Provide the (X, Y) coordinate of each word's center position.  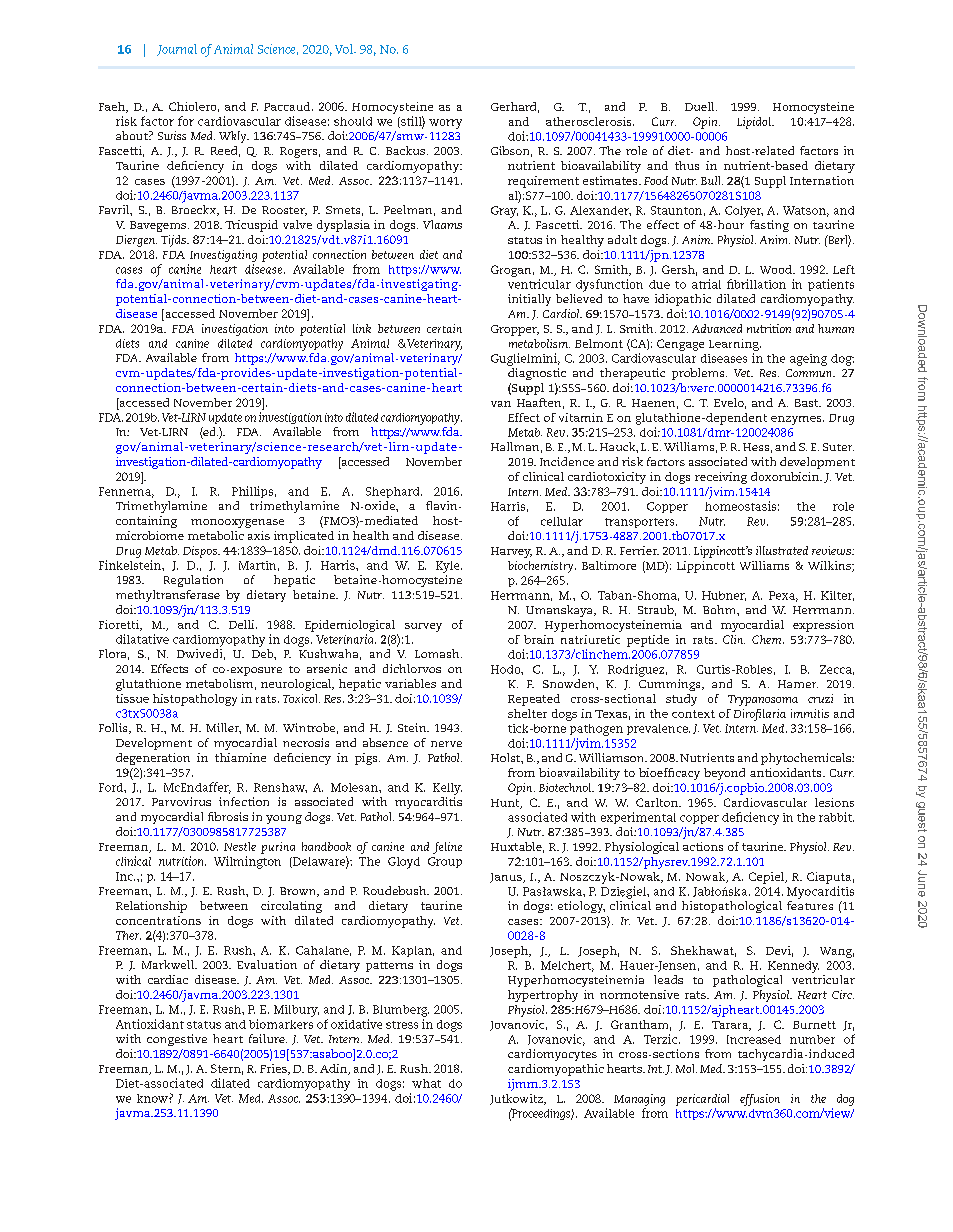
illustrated (782, 550)
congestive (177, 1040)
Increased (754, 1039)
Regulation (193, 581)
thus (687, 165)
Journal (177, 50)
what (426, 1083)
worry (445, 124)
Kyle (449, 567)
